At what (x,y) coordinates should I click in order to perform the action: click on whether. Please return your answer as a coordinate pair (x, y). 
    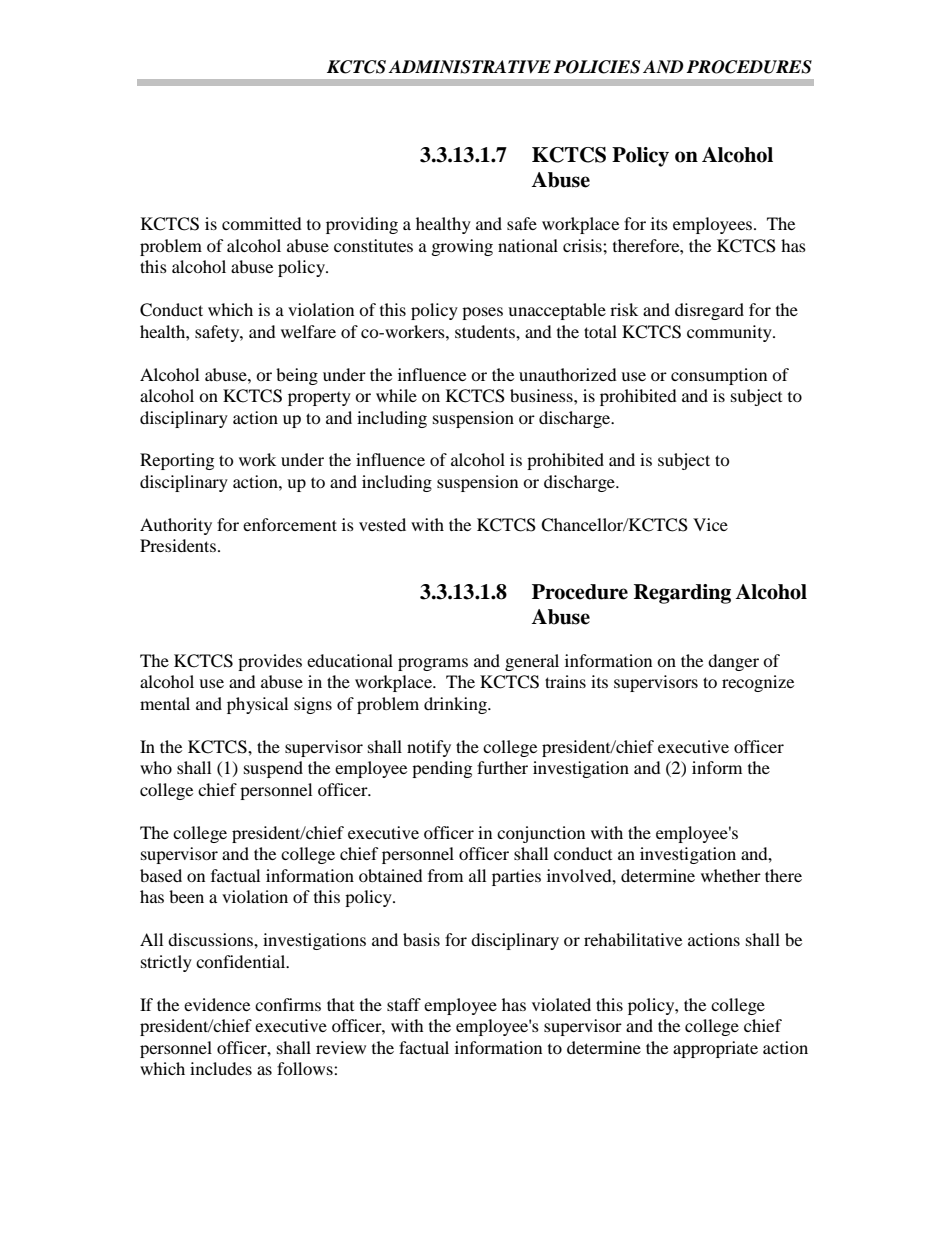
    Looking at the image, I should click on (731, 875).
